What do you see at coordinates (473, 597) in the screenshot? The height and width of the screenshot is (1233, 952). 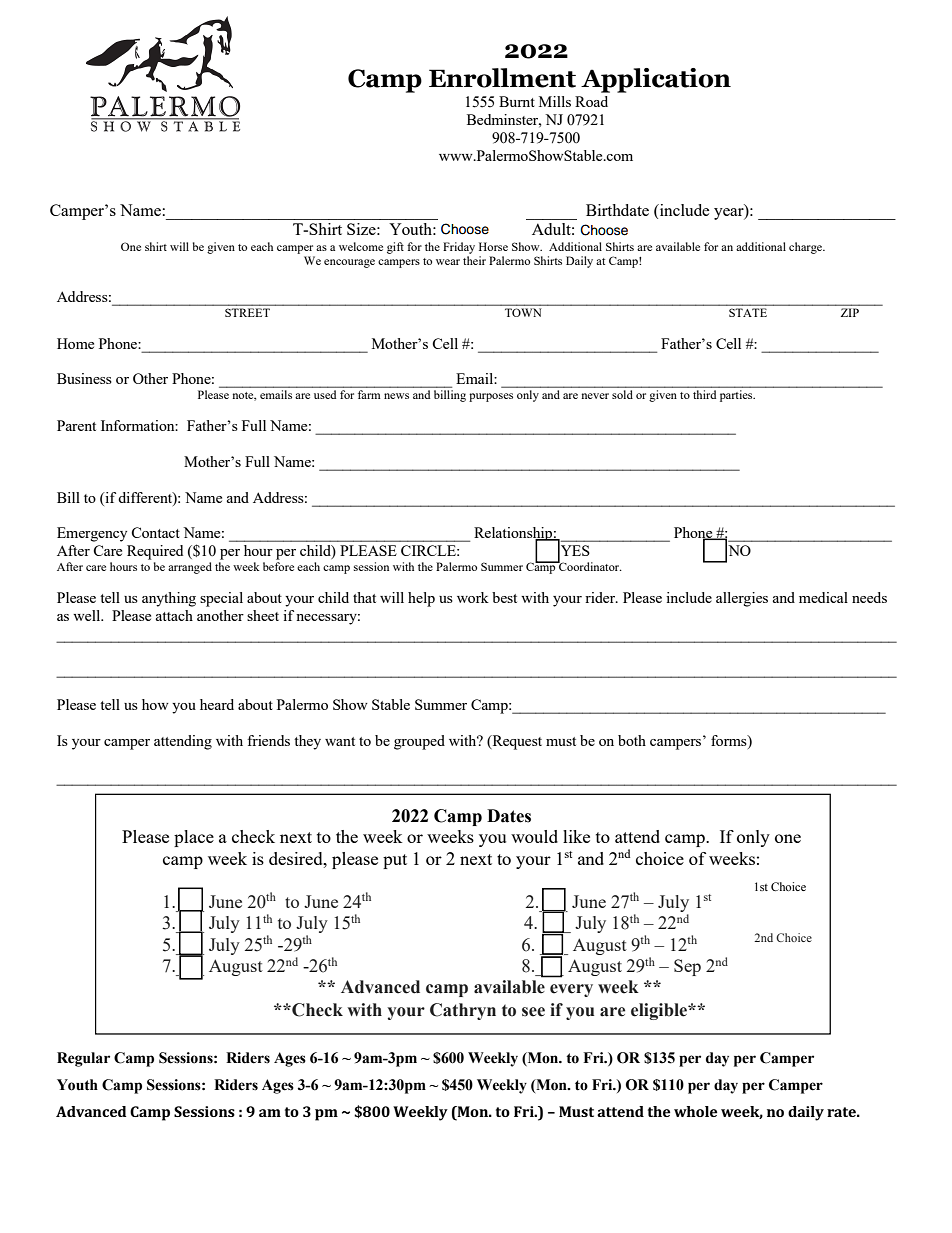 I see `work` at bounding box center [473, 597].
